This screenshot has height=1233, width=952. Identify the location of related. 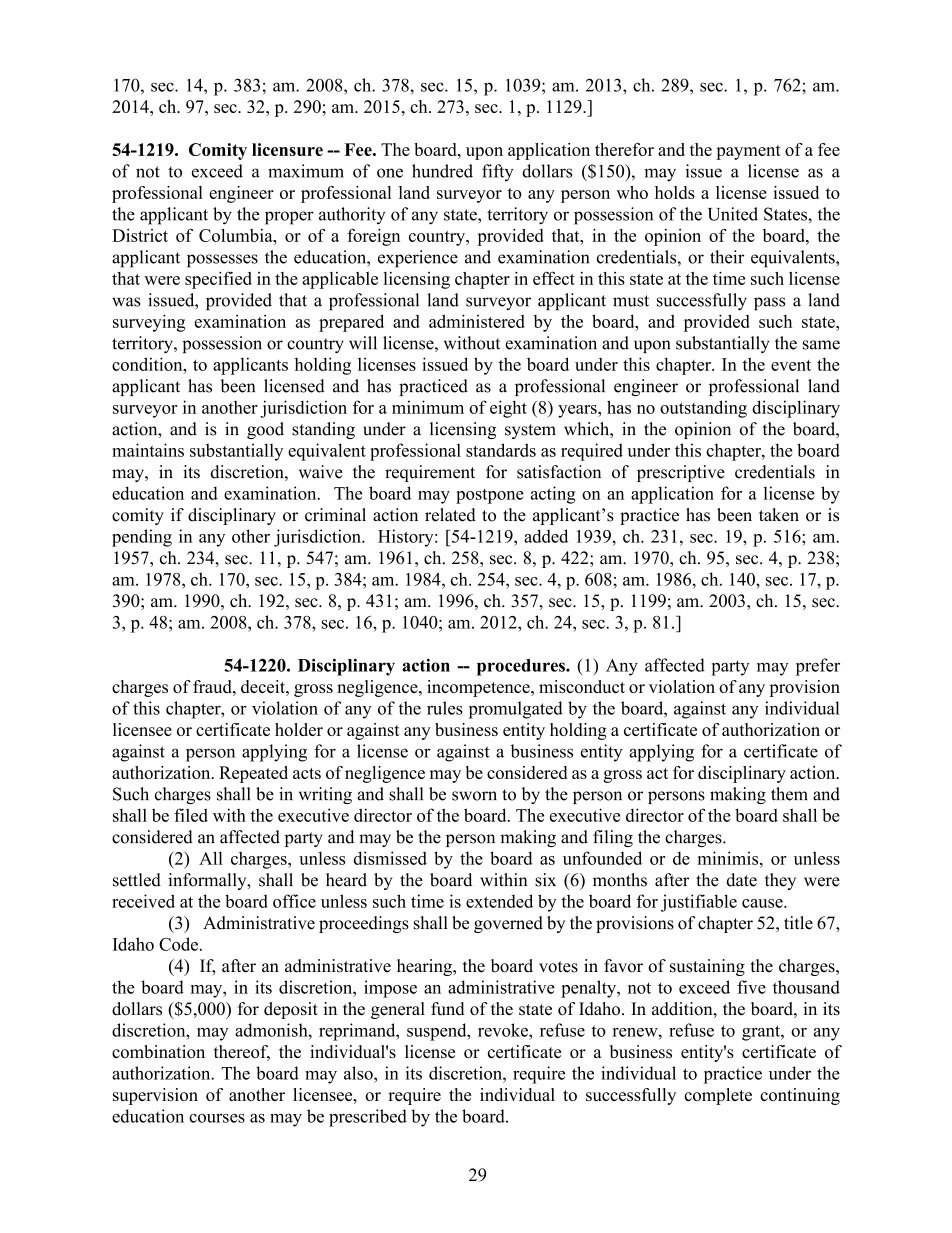
(450, 515).
